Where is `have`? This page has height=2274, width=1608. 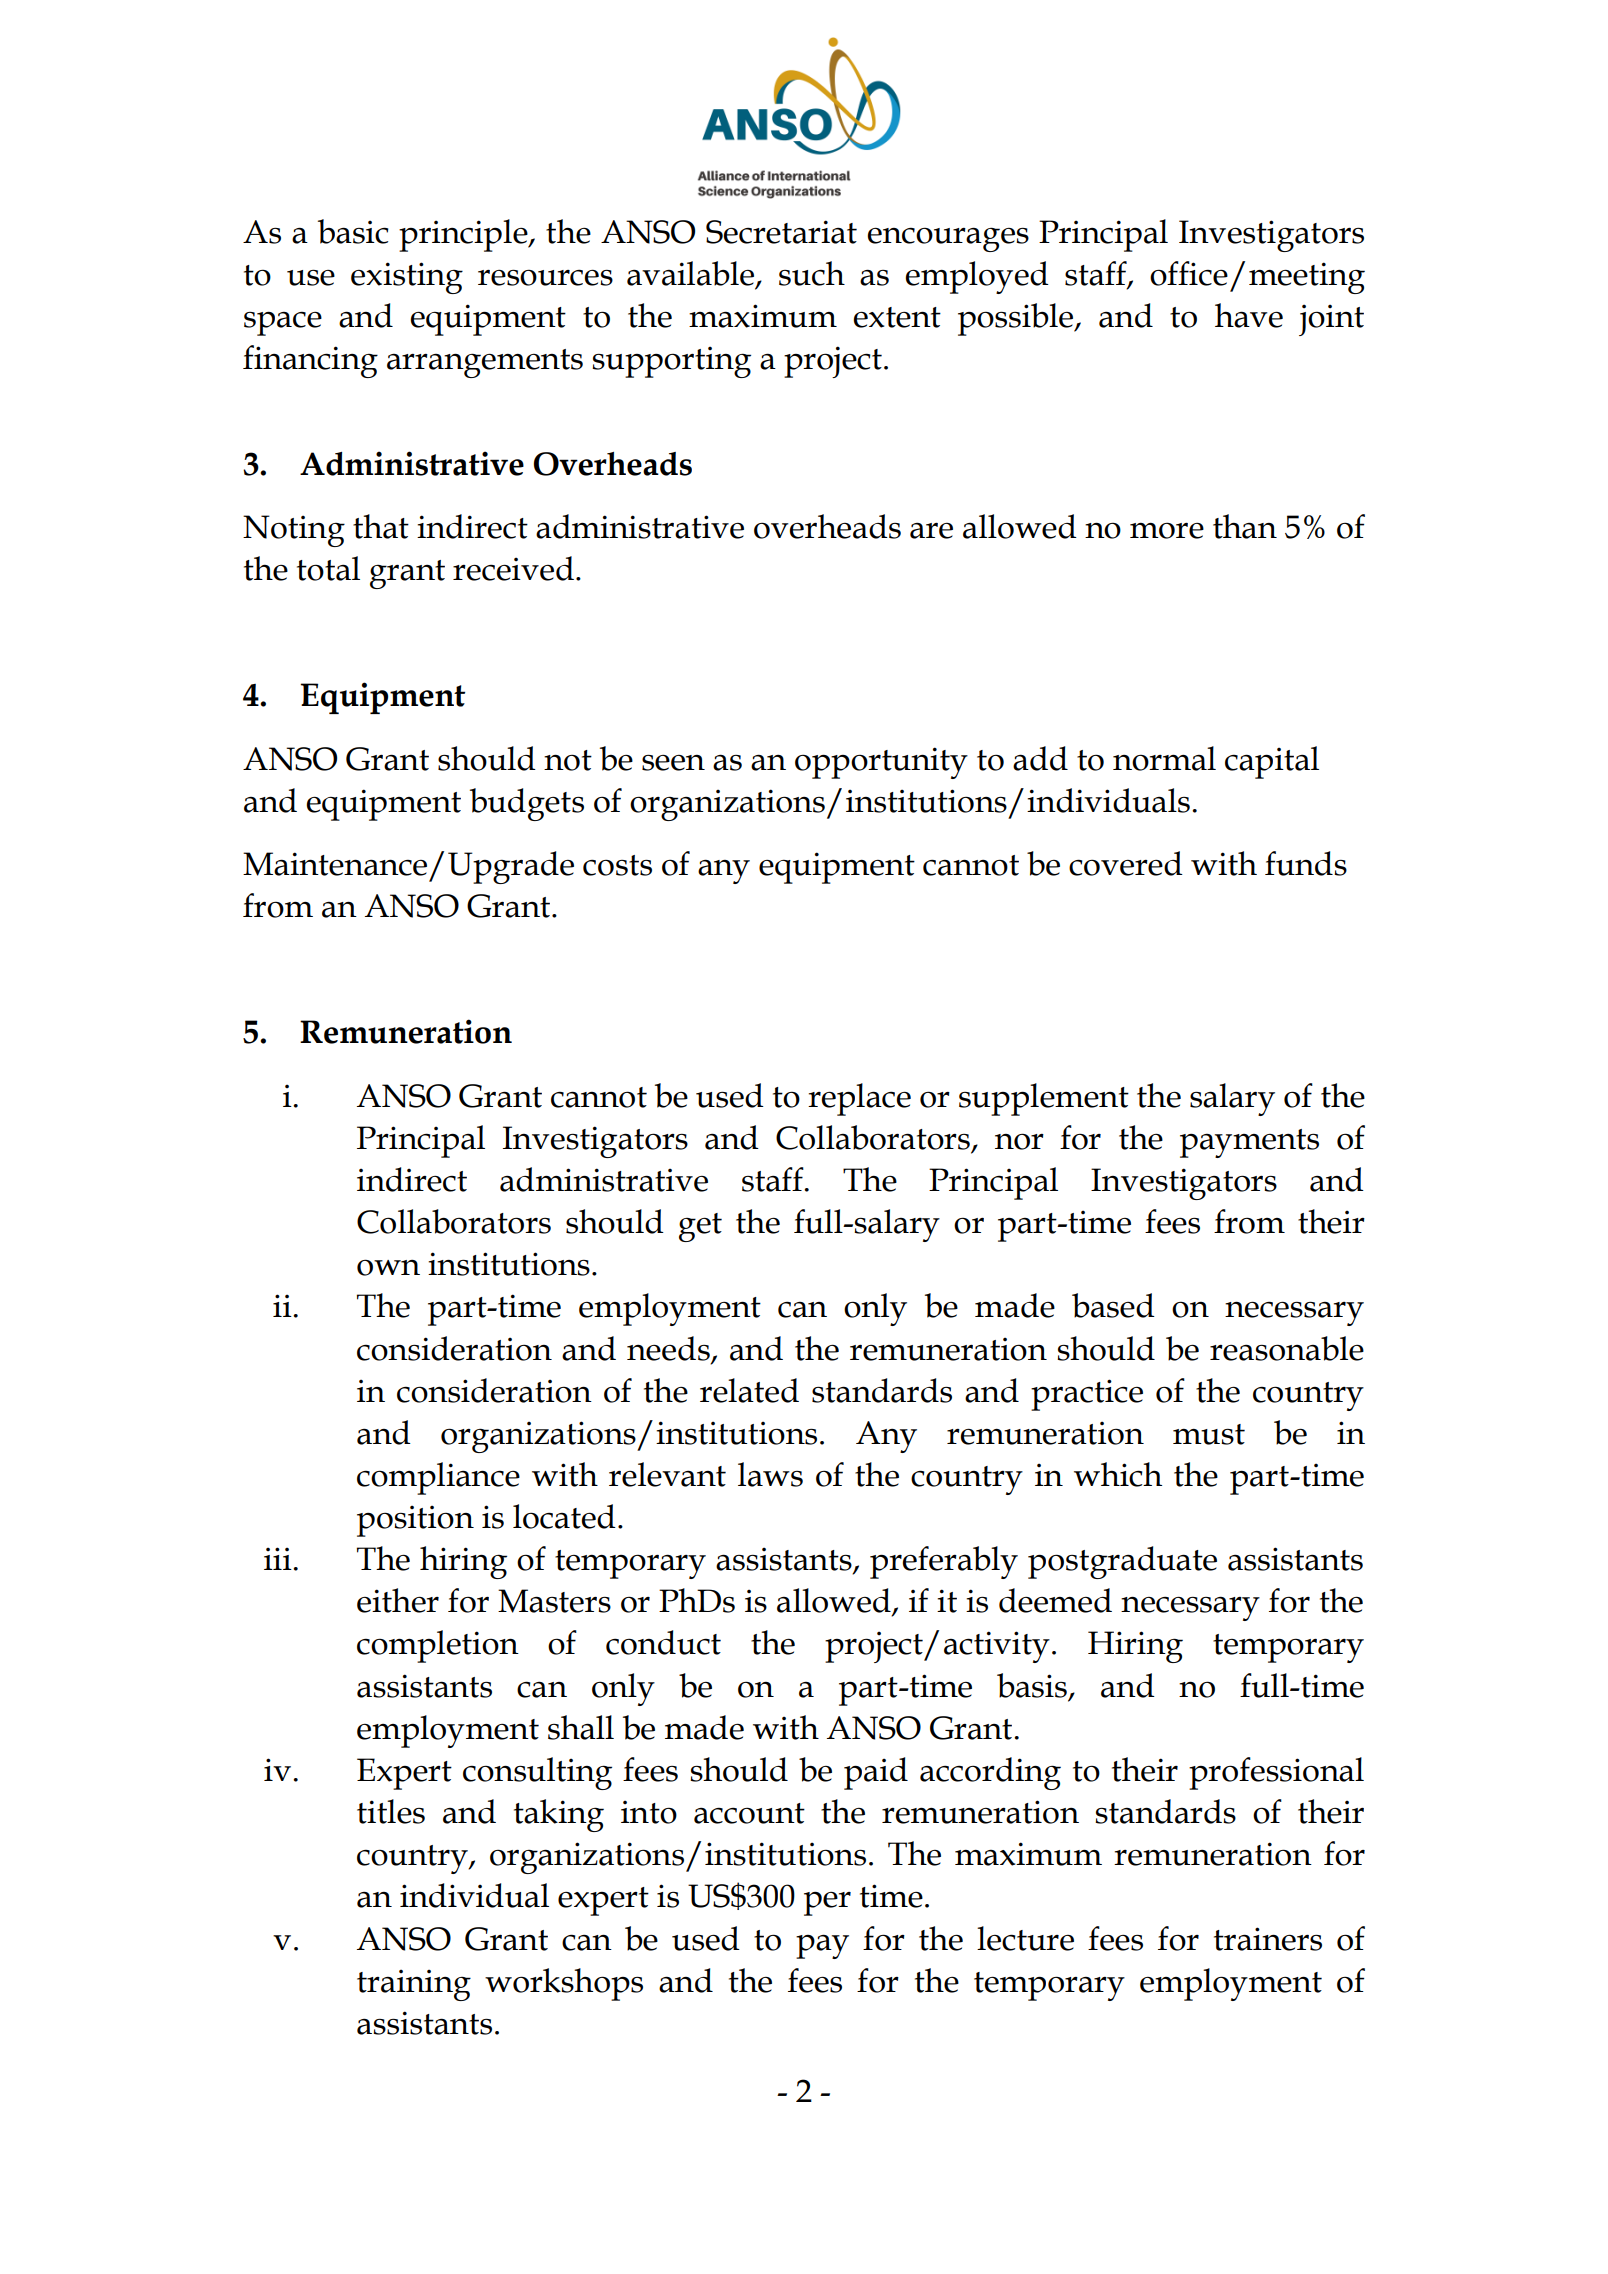 have is located at coordinates (1249, 315).
